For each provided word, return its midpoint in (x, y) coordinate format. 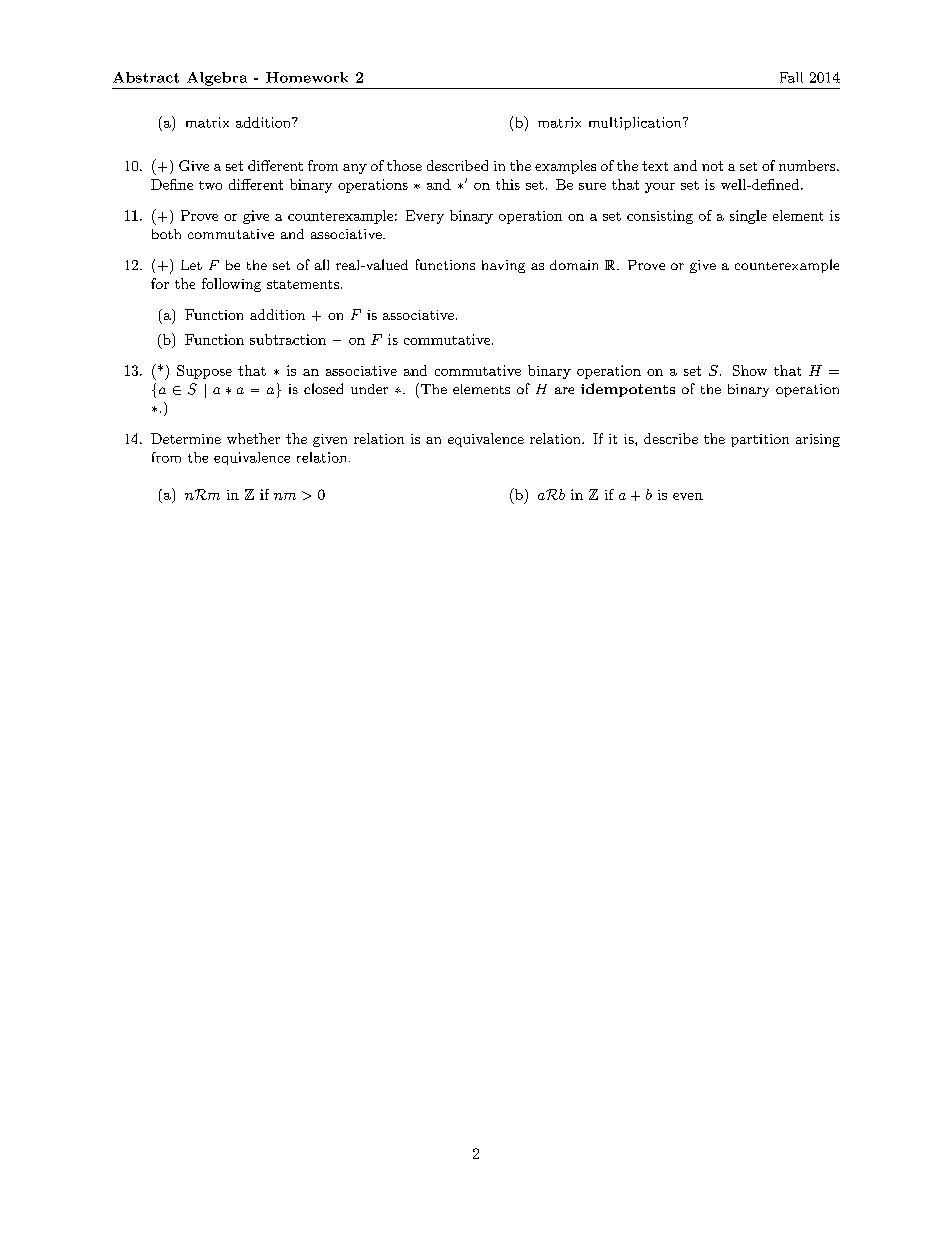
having (503, 266)
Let (191, 265)
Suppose (204, 372)
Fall (791, 77)
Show (750, 370)
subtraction (288, 339)
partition (760, 440)
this (508, 184)
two (210, 185)
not (712, 166)
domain (574, 265)
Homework (307, 77)
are (564, 390)
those (404, 165)
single (748, 217)
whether (253, 438)
